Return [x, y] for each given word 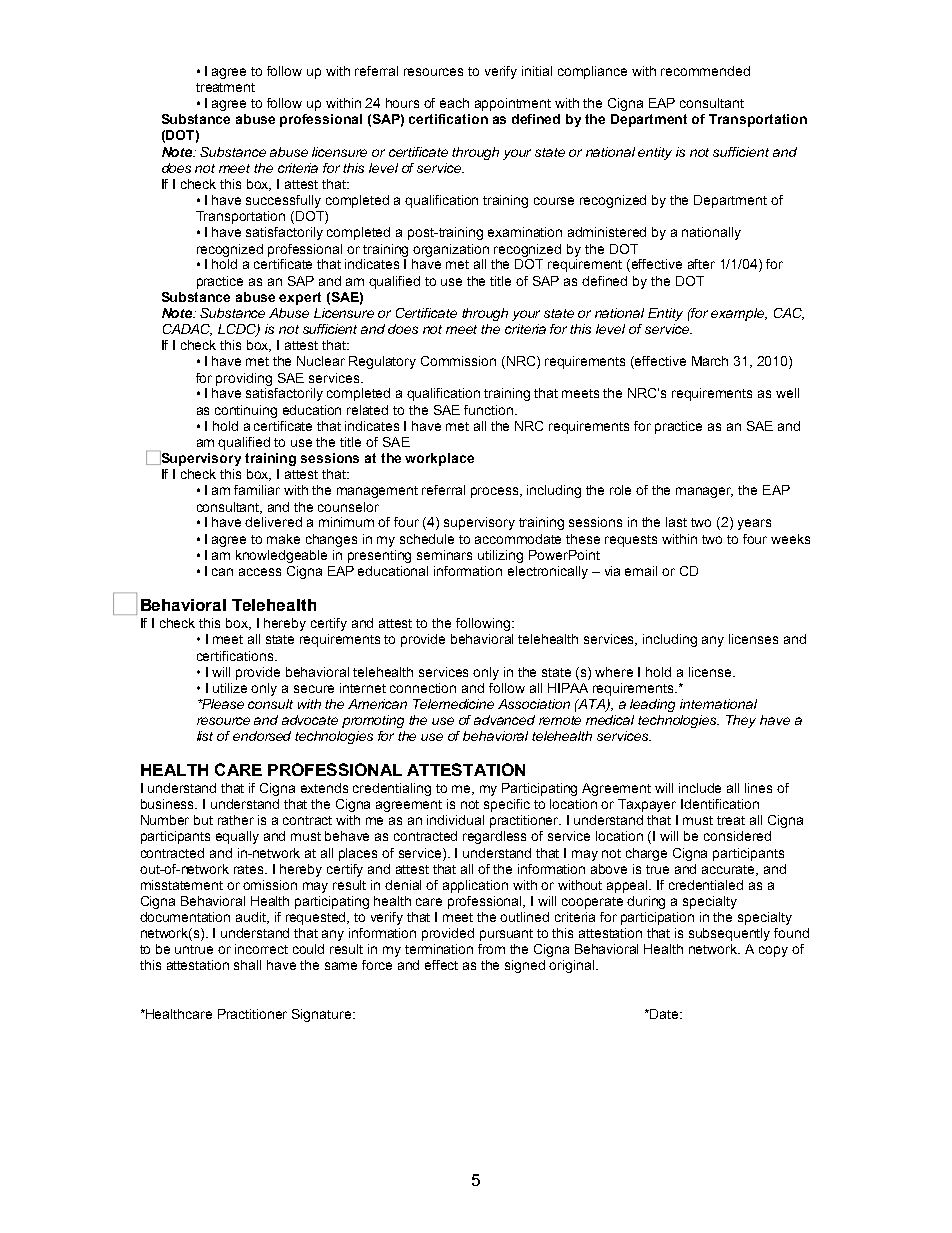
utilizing [500, 556]
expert [300, 298]
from [491, 949]
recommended [705, 71]
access [260, 572]
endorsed [262, 736]
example [739, 314]
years [754, 524]
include [700, 788]
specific [507, 805]
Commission [458, 361]
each [454, 103]
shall [247, 965]
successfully [283, 201]
